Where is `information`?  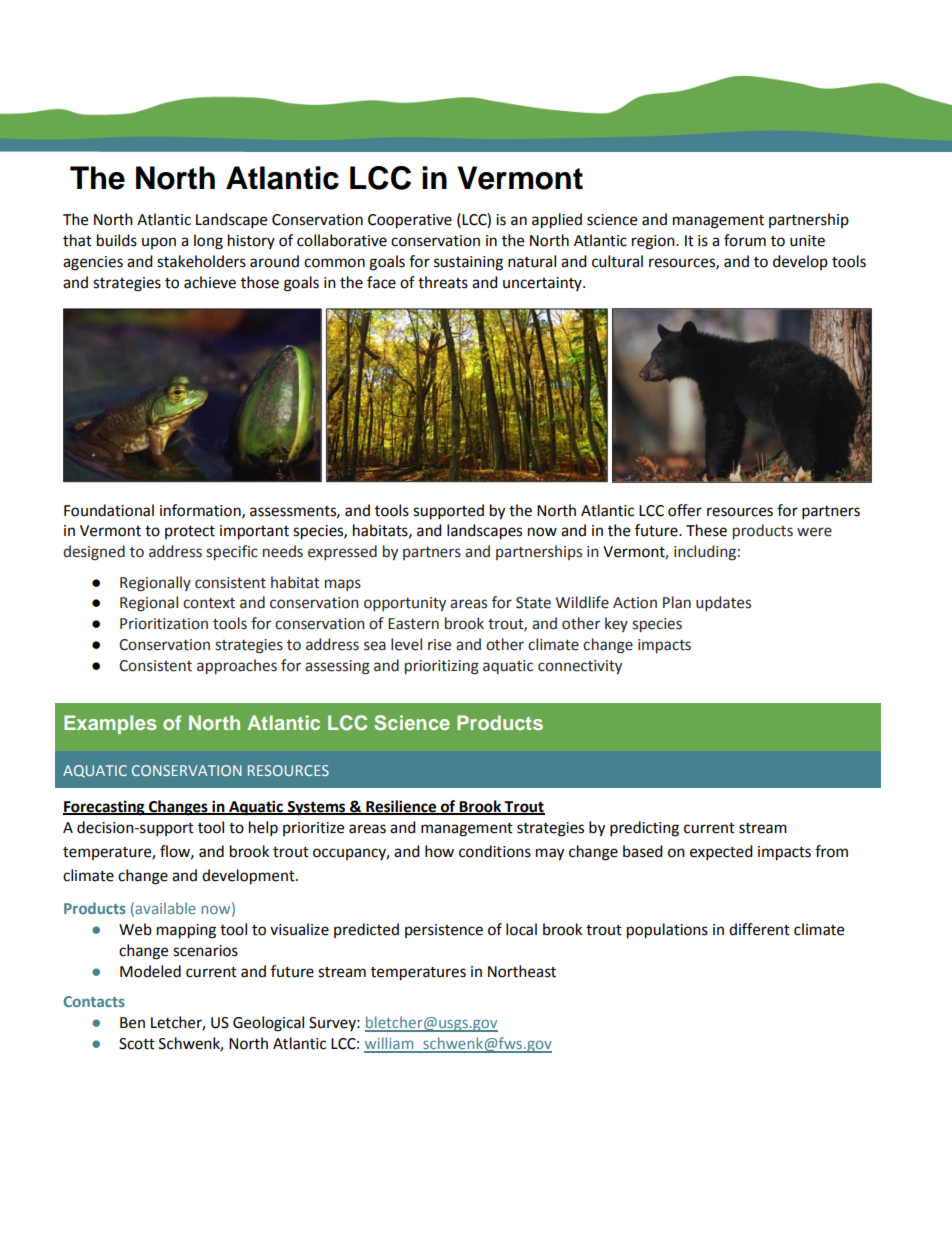 information is located at coordinates (201, 511).
